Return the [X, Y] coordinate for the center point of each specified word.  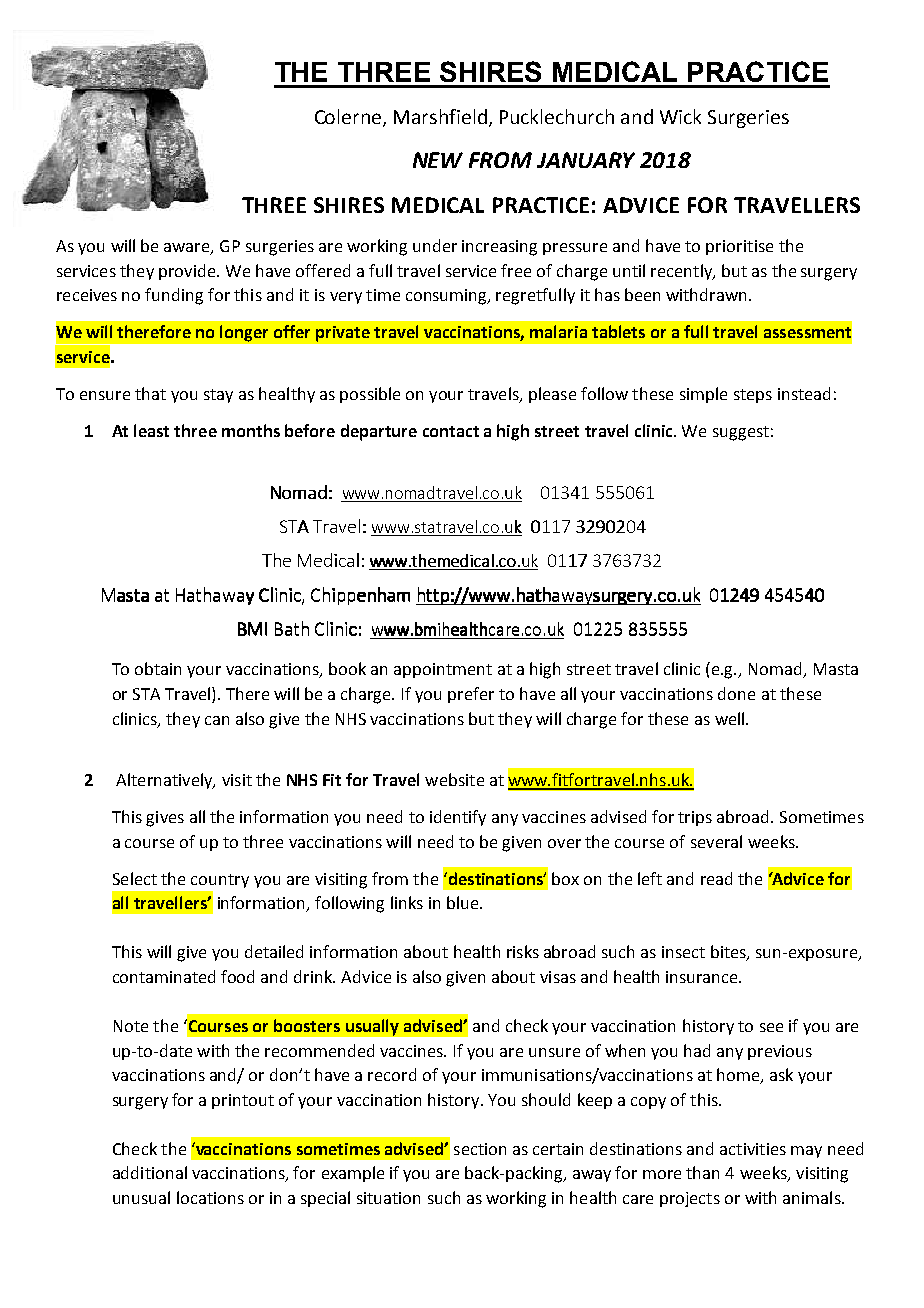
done [736, 693]
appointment [443, 670]
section [480, 1149]
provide [188, 272]
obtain [158, 668]
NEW [438, 160]
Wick [680, 116]
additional [150, 1172]
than [702, 1172]
